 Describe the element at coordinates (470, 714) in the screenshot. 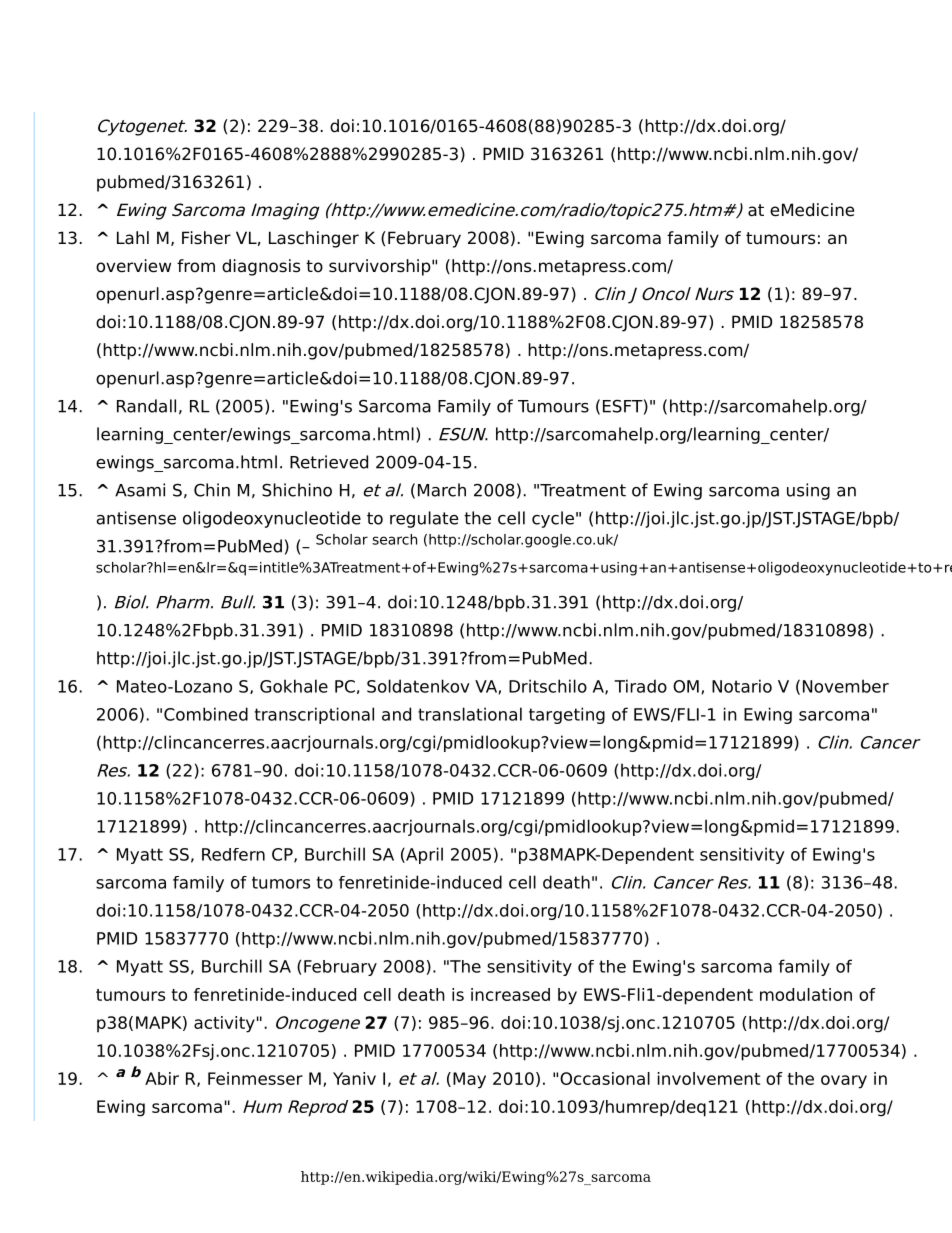

I see `translational` at that location.
